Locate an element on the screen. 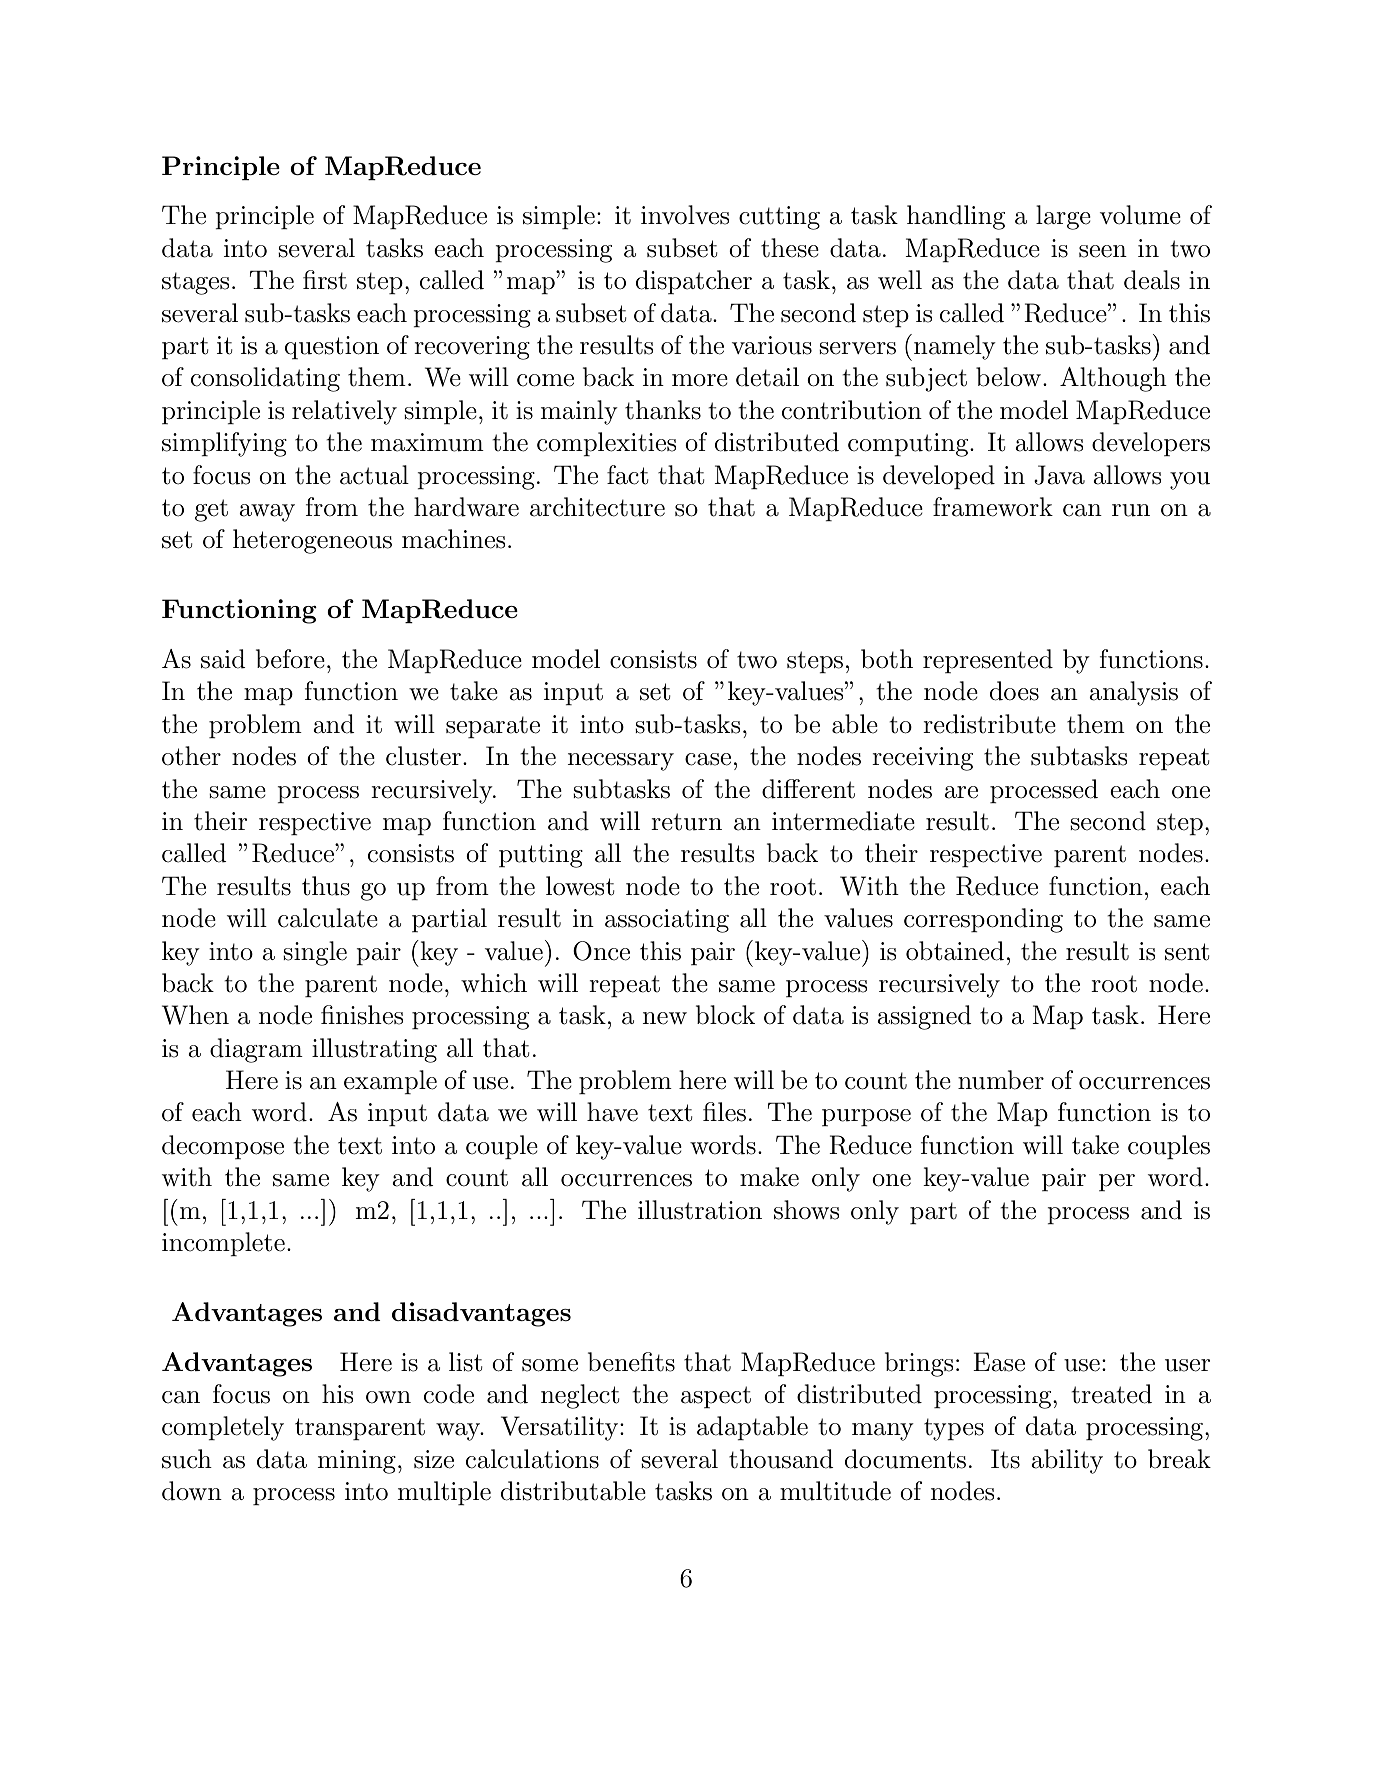  corresponding is located at coordinates (983, 920).
